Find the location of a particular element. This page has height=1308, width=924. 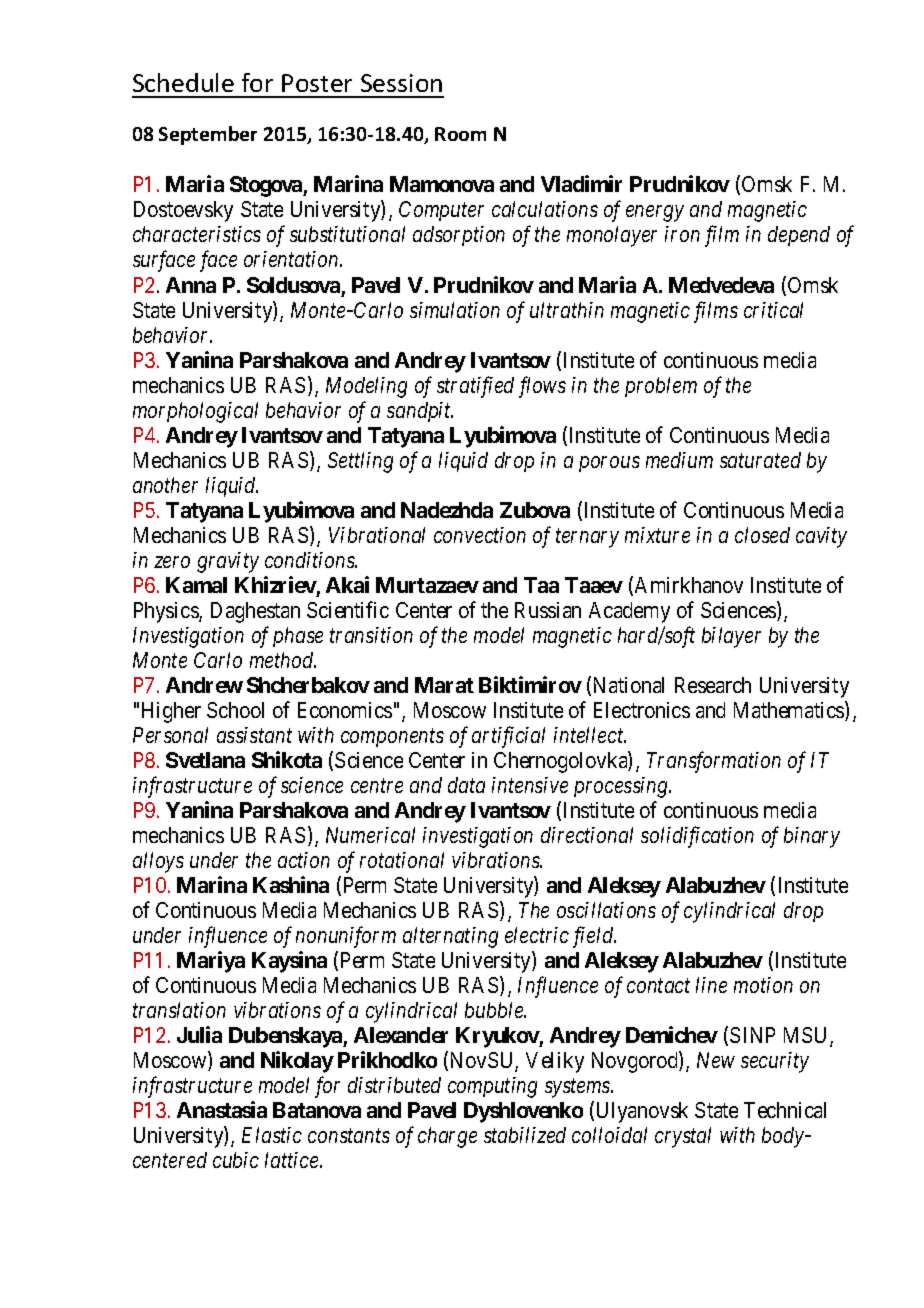

Svetlana is located at coordinates (205, 760).
